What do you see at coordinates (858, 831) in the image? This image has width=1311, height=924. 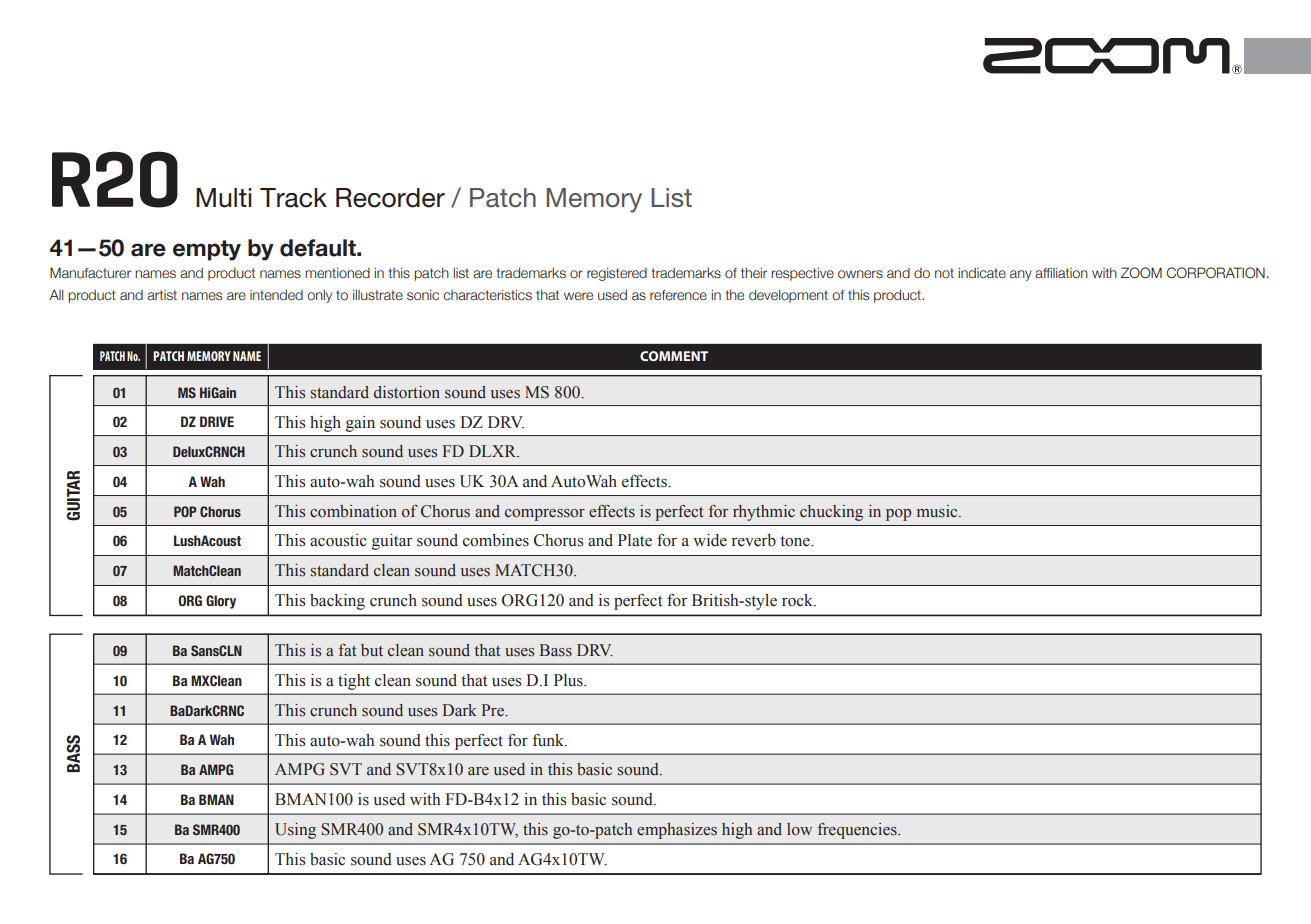 I see `frequencies` at bounding box center [858, 831].
